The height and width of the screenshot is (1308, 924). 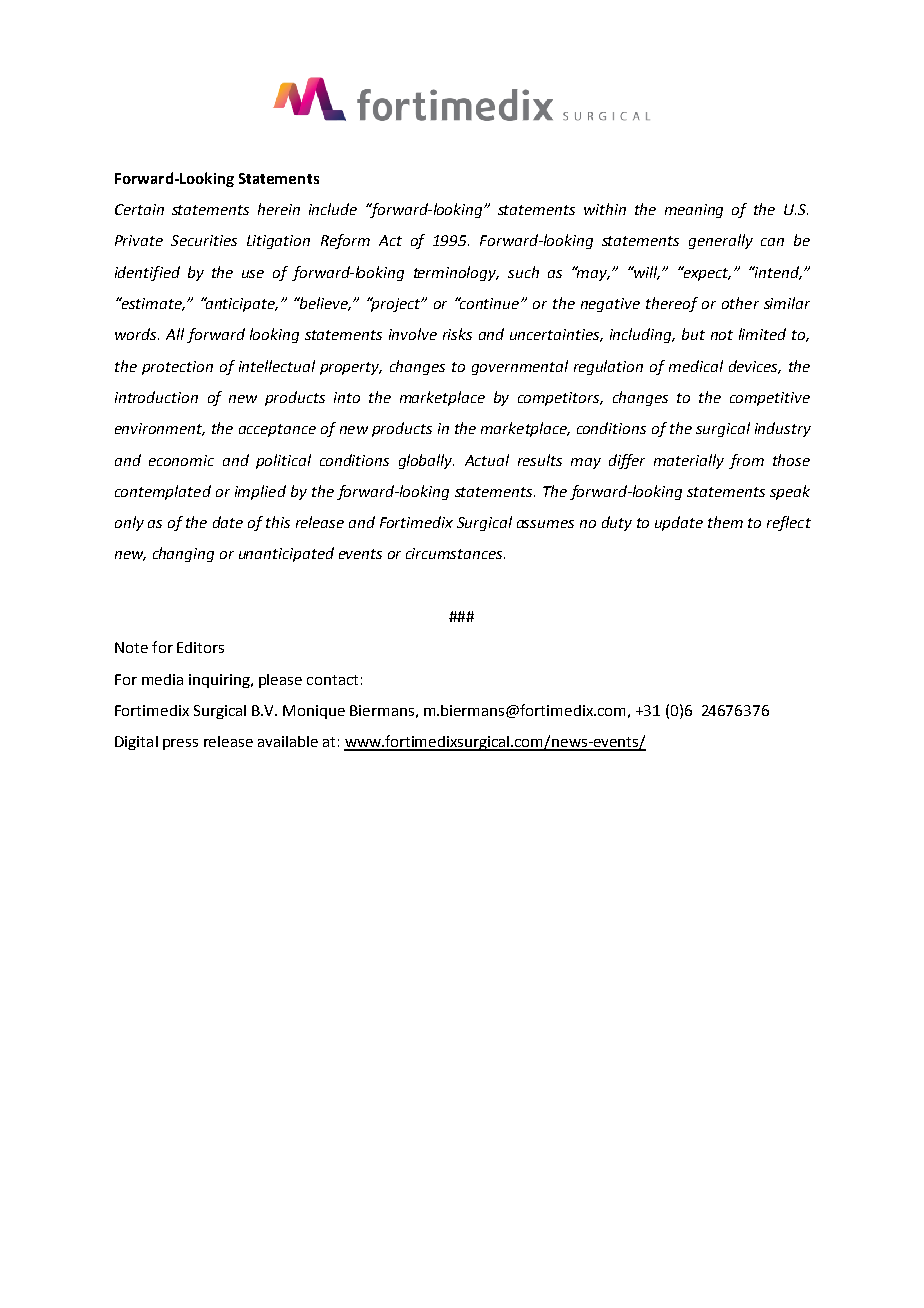 I want to click on economic, so click(x=181, y=460).
